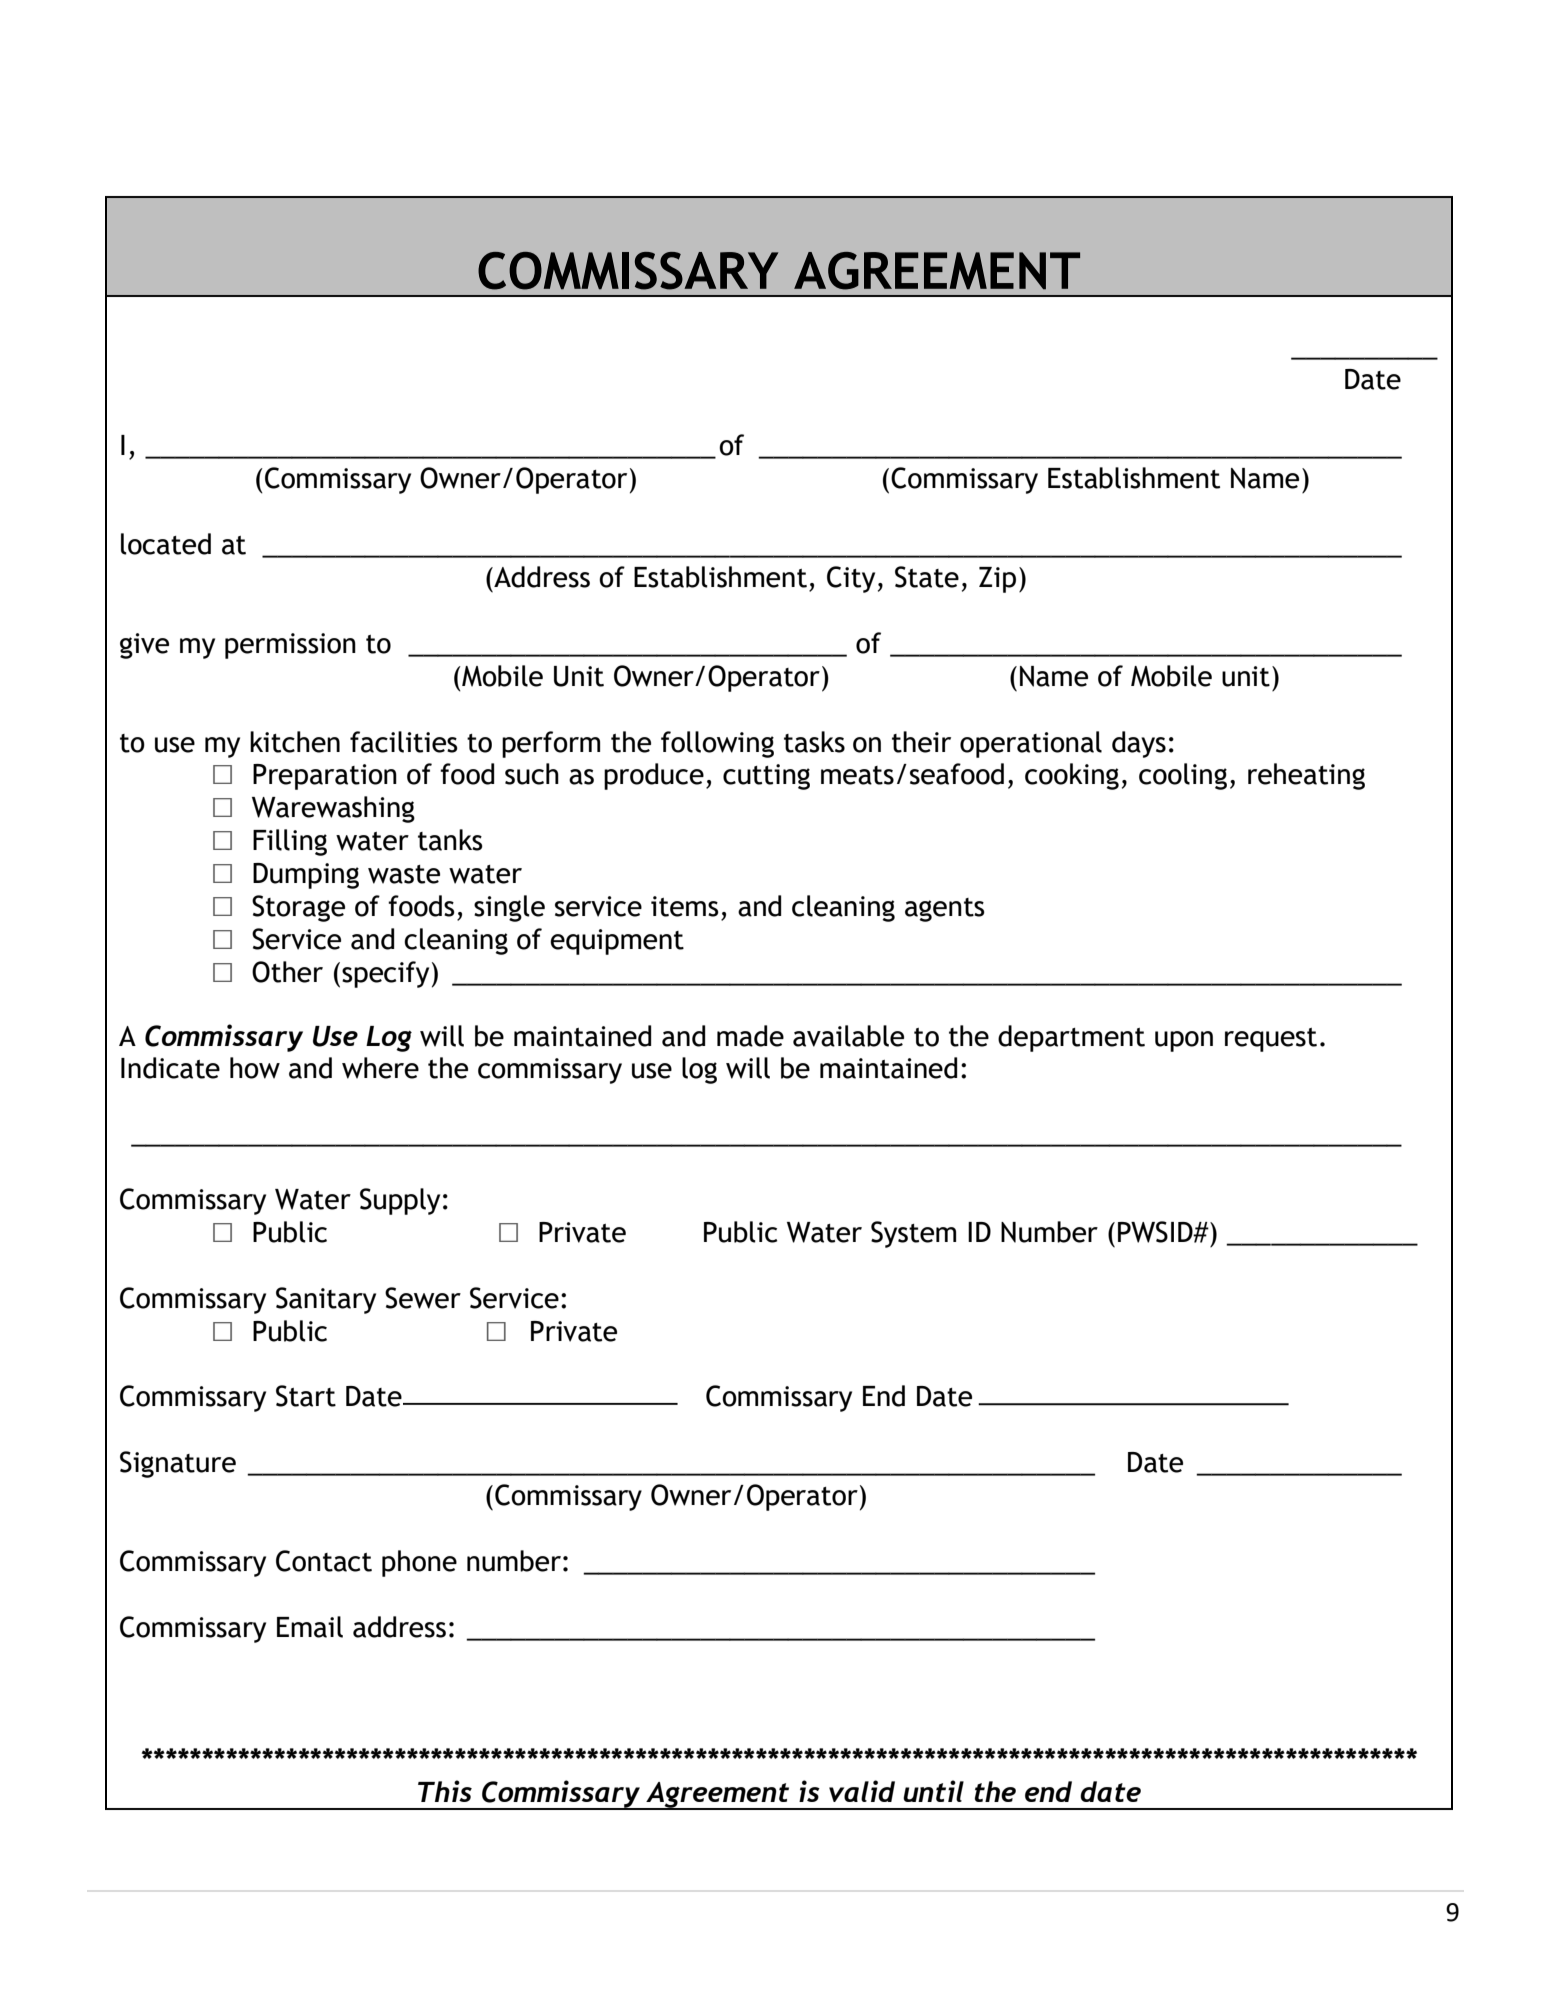 Image resolution: width=1551 pixels, height=2008 pixels. I want to click on request, so click(1271, 1040).
